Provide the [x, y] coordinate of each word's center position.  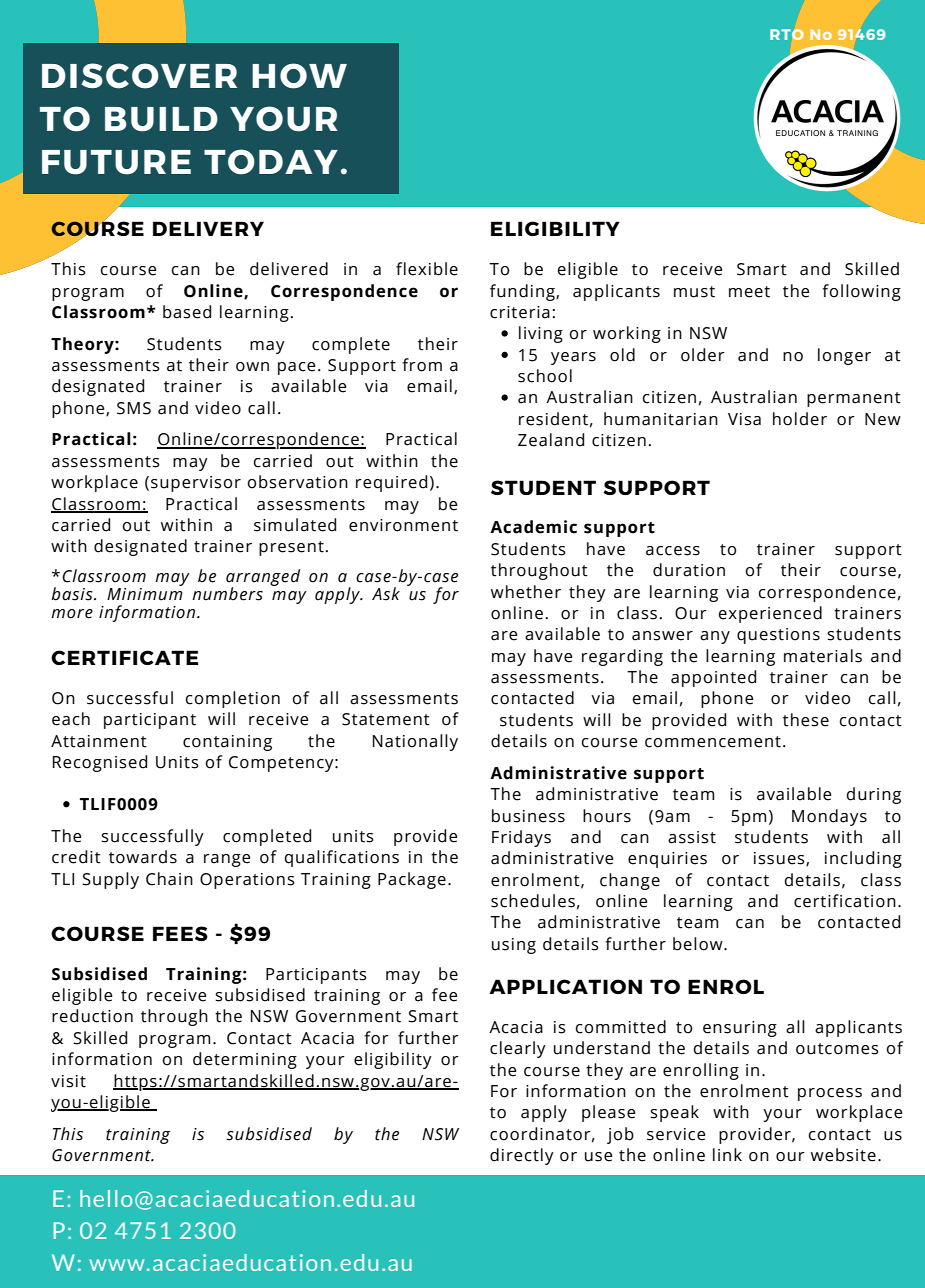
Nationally [415, 742]
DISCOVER [139, 76]
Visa [744, 419]
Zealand [551, 440]
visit [68, 1081]
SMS [134, 408]
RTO [787, 34]
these [806, 720]
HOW [299, 76]
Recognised [100, 763]
